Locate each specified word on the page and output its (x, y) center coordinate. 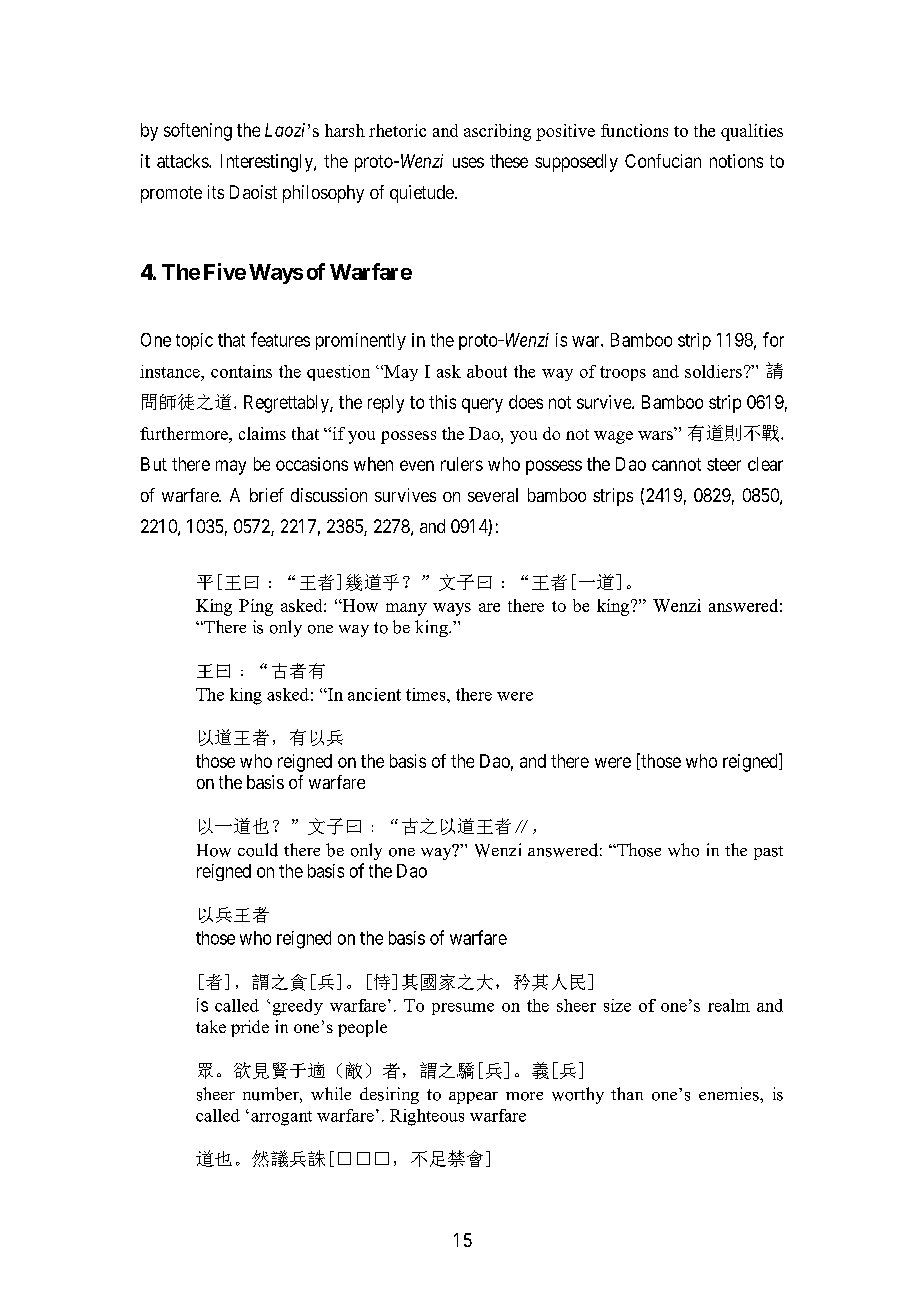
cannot (676, 464)
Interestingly (268, 163)
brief (267, 495)
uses (468, 162)
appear (473, 1098)
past (768, 853)
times (427, 694)
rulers (462, 464)
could (258, 850)
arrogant (281, 1118)
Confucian (663, 161)
